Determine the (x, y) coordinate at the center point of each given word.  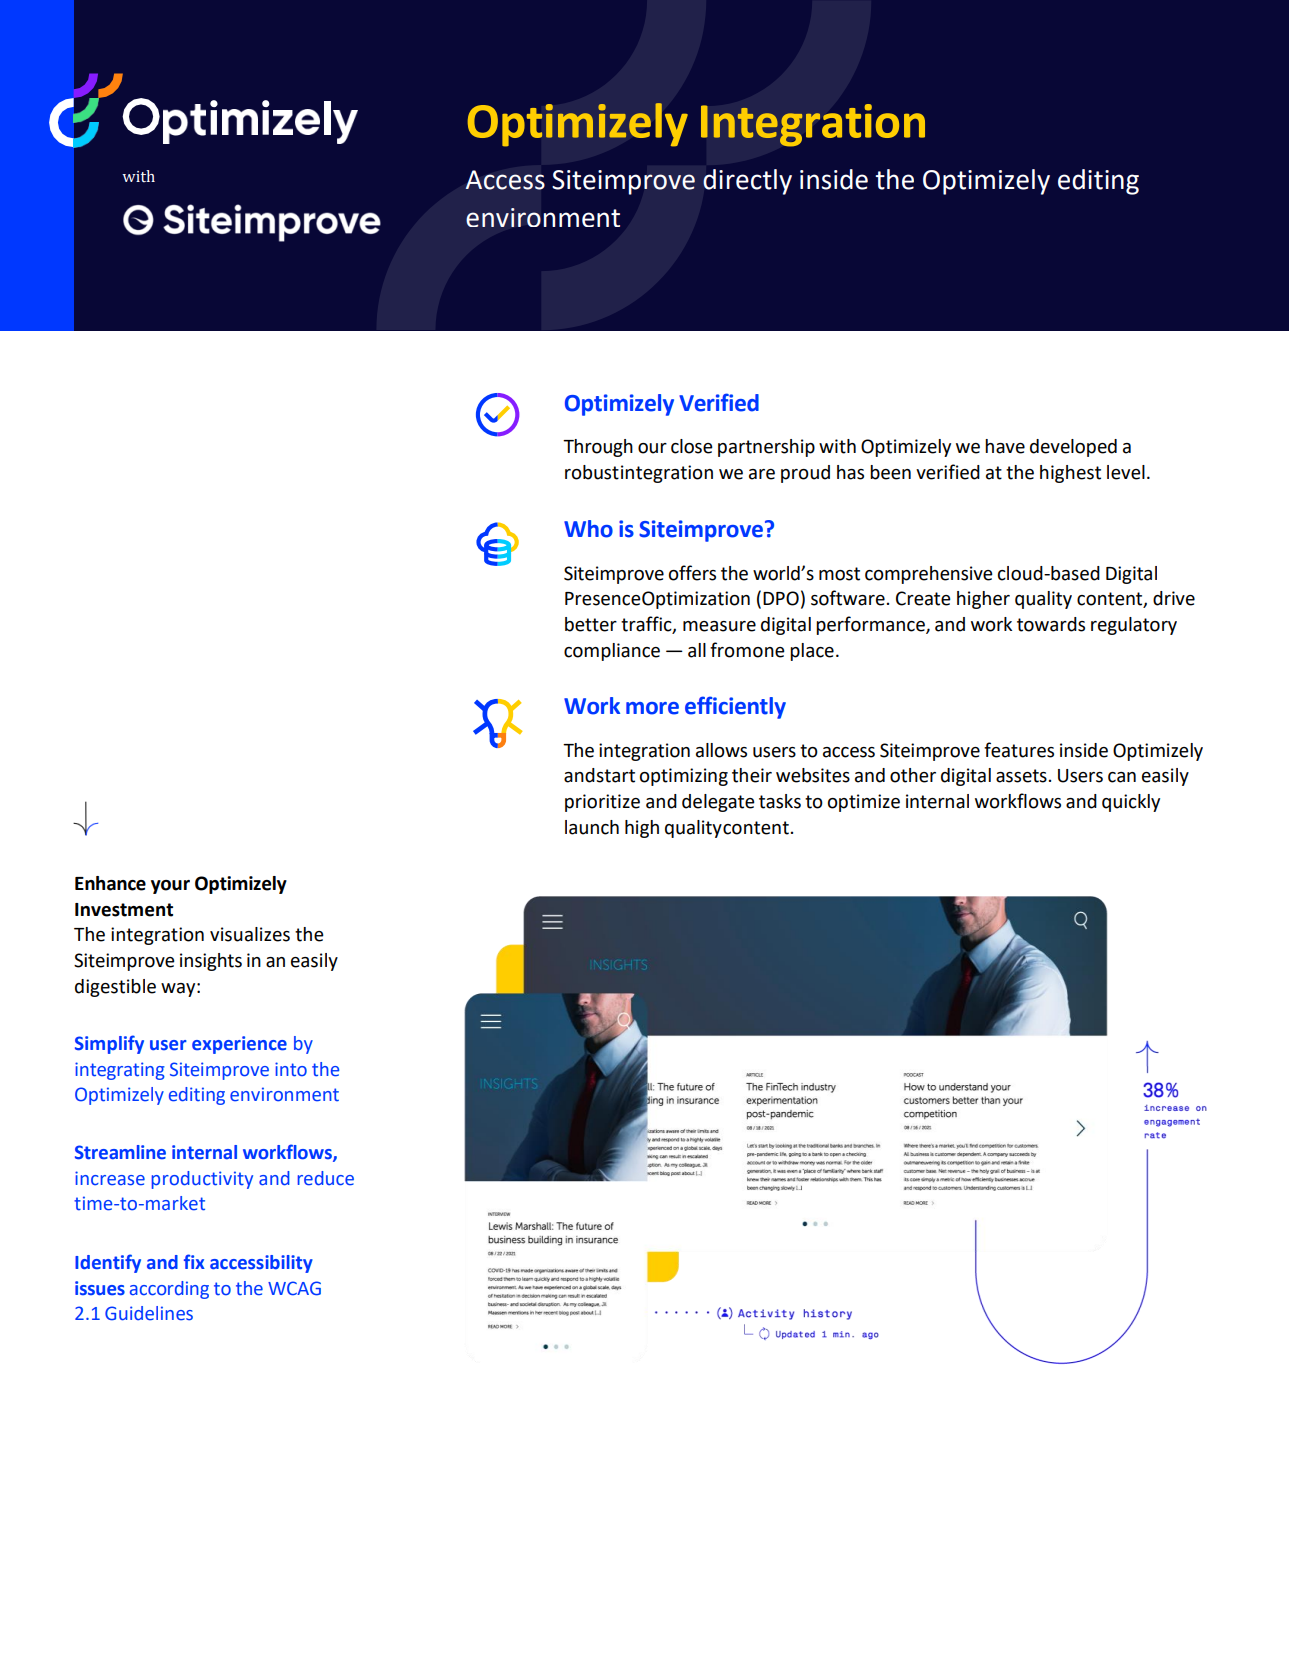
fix (194, 1261)
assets (1021, 776)
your (170, 887)
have (1005, 446)
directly (747, 182)
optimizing (684, 777)
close (692, 446)
